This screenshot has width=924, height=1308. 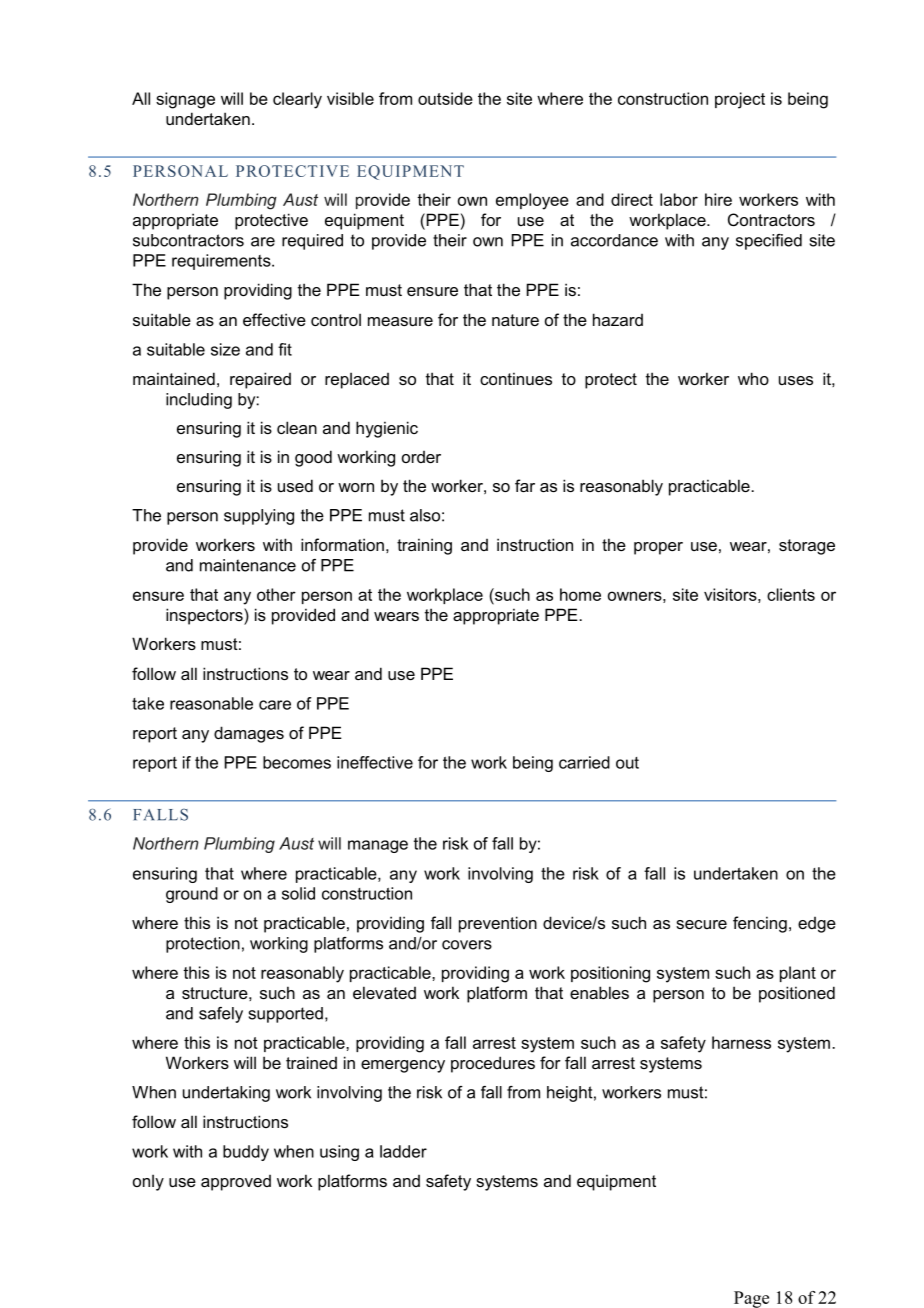 I want to click on signage, so click(x=185, y=100).
